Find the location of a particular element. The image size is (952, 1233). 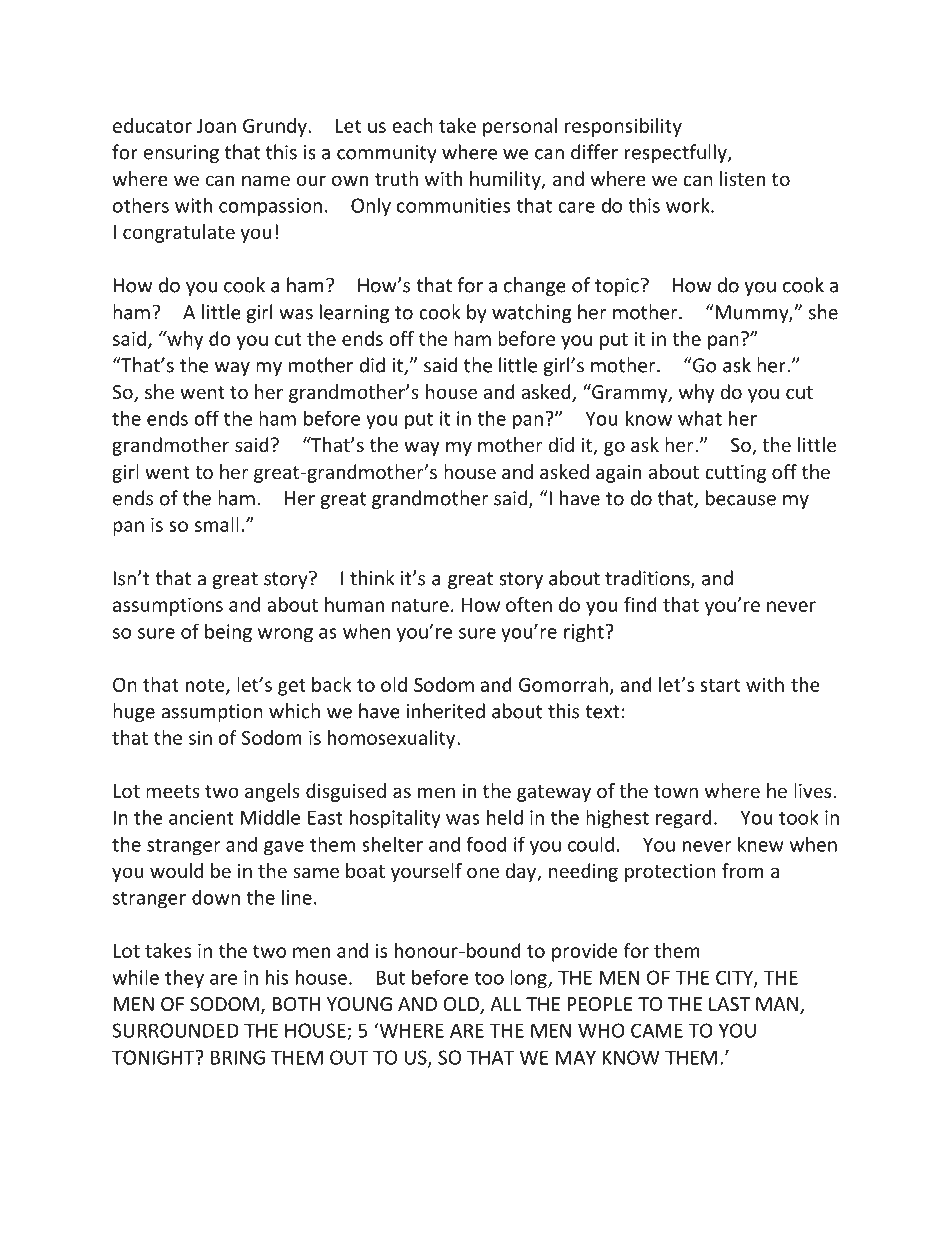

small is located at coordinates (217, 524).
